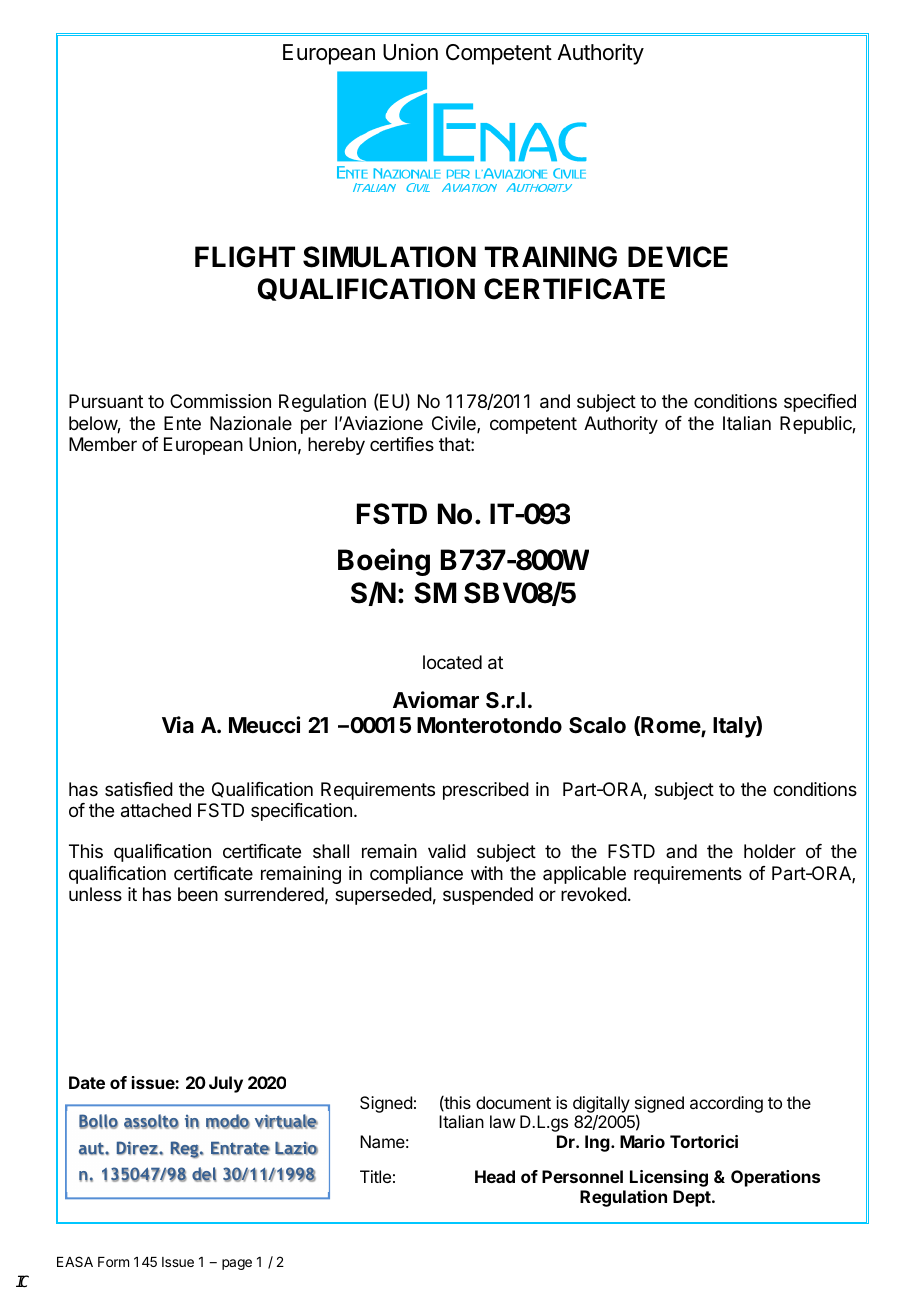 This page has height=1308, width=924. Describe the element at coordinates (770, 851) in the page. I see `holder` at that location.
